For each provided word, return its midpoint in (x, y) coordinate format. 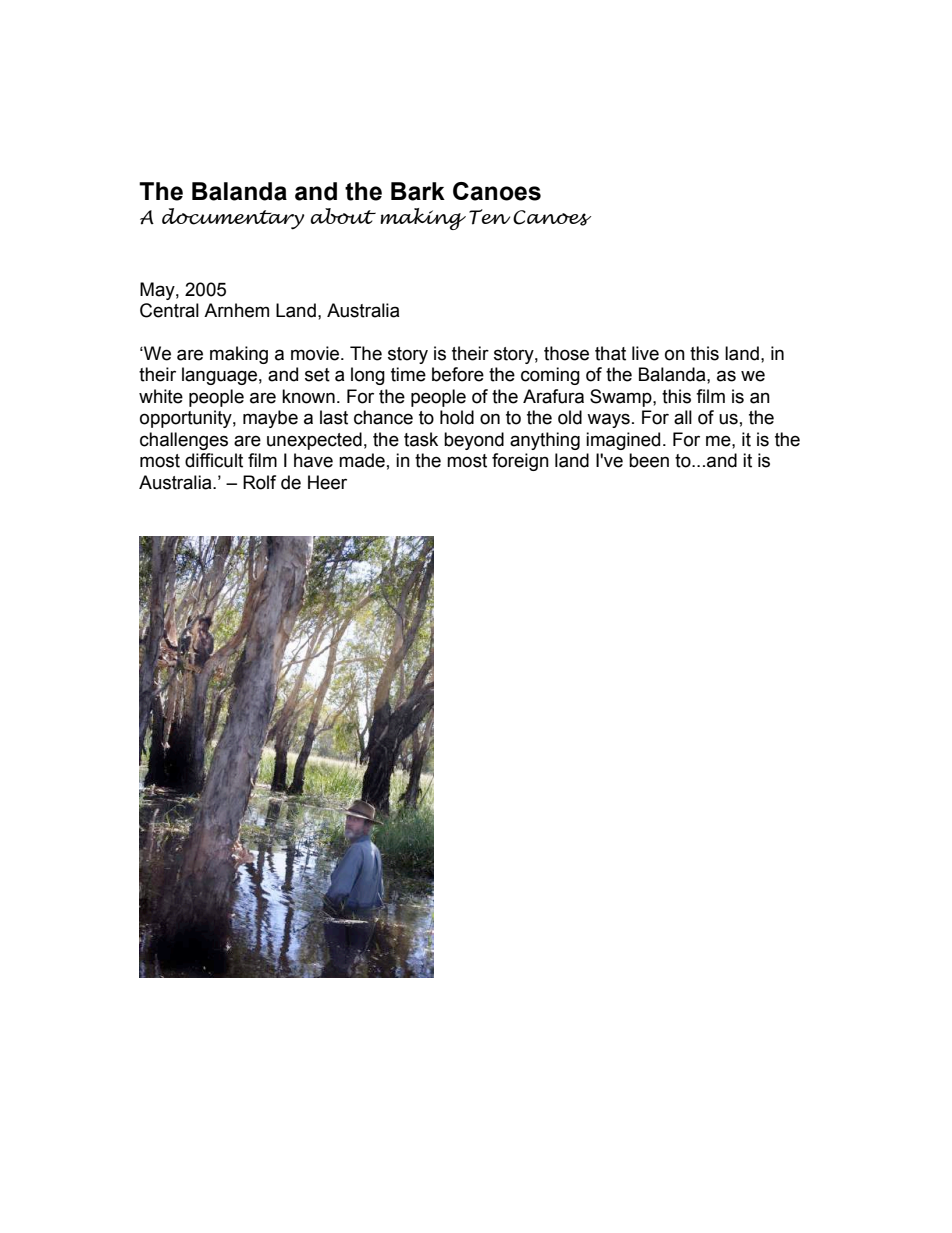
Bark (418, 191)
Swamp (622, 398)
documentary (233, 219)
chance (383, 417)
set (317, 375)
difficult (214, 460)
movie (316, 353)
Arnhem (236, 310)
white (161, 396)
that (610, 353)
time (408, 374)
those (566, 353)
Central (169, 310)
